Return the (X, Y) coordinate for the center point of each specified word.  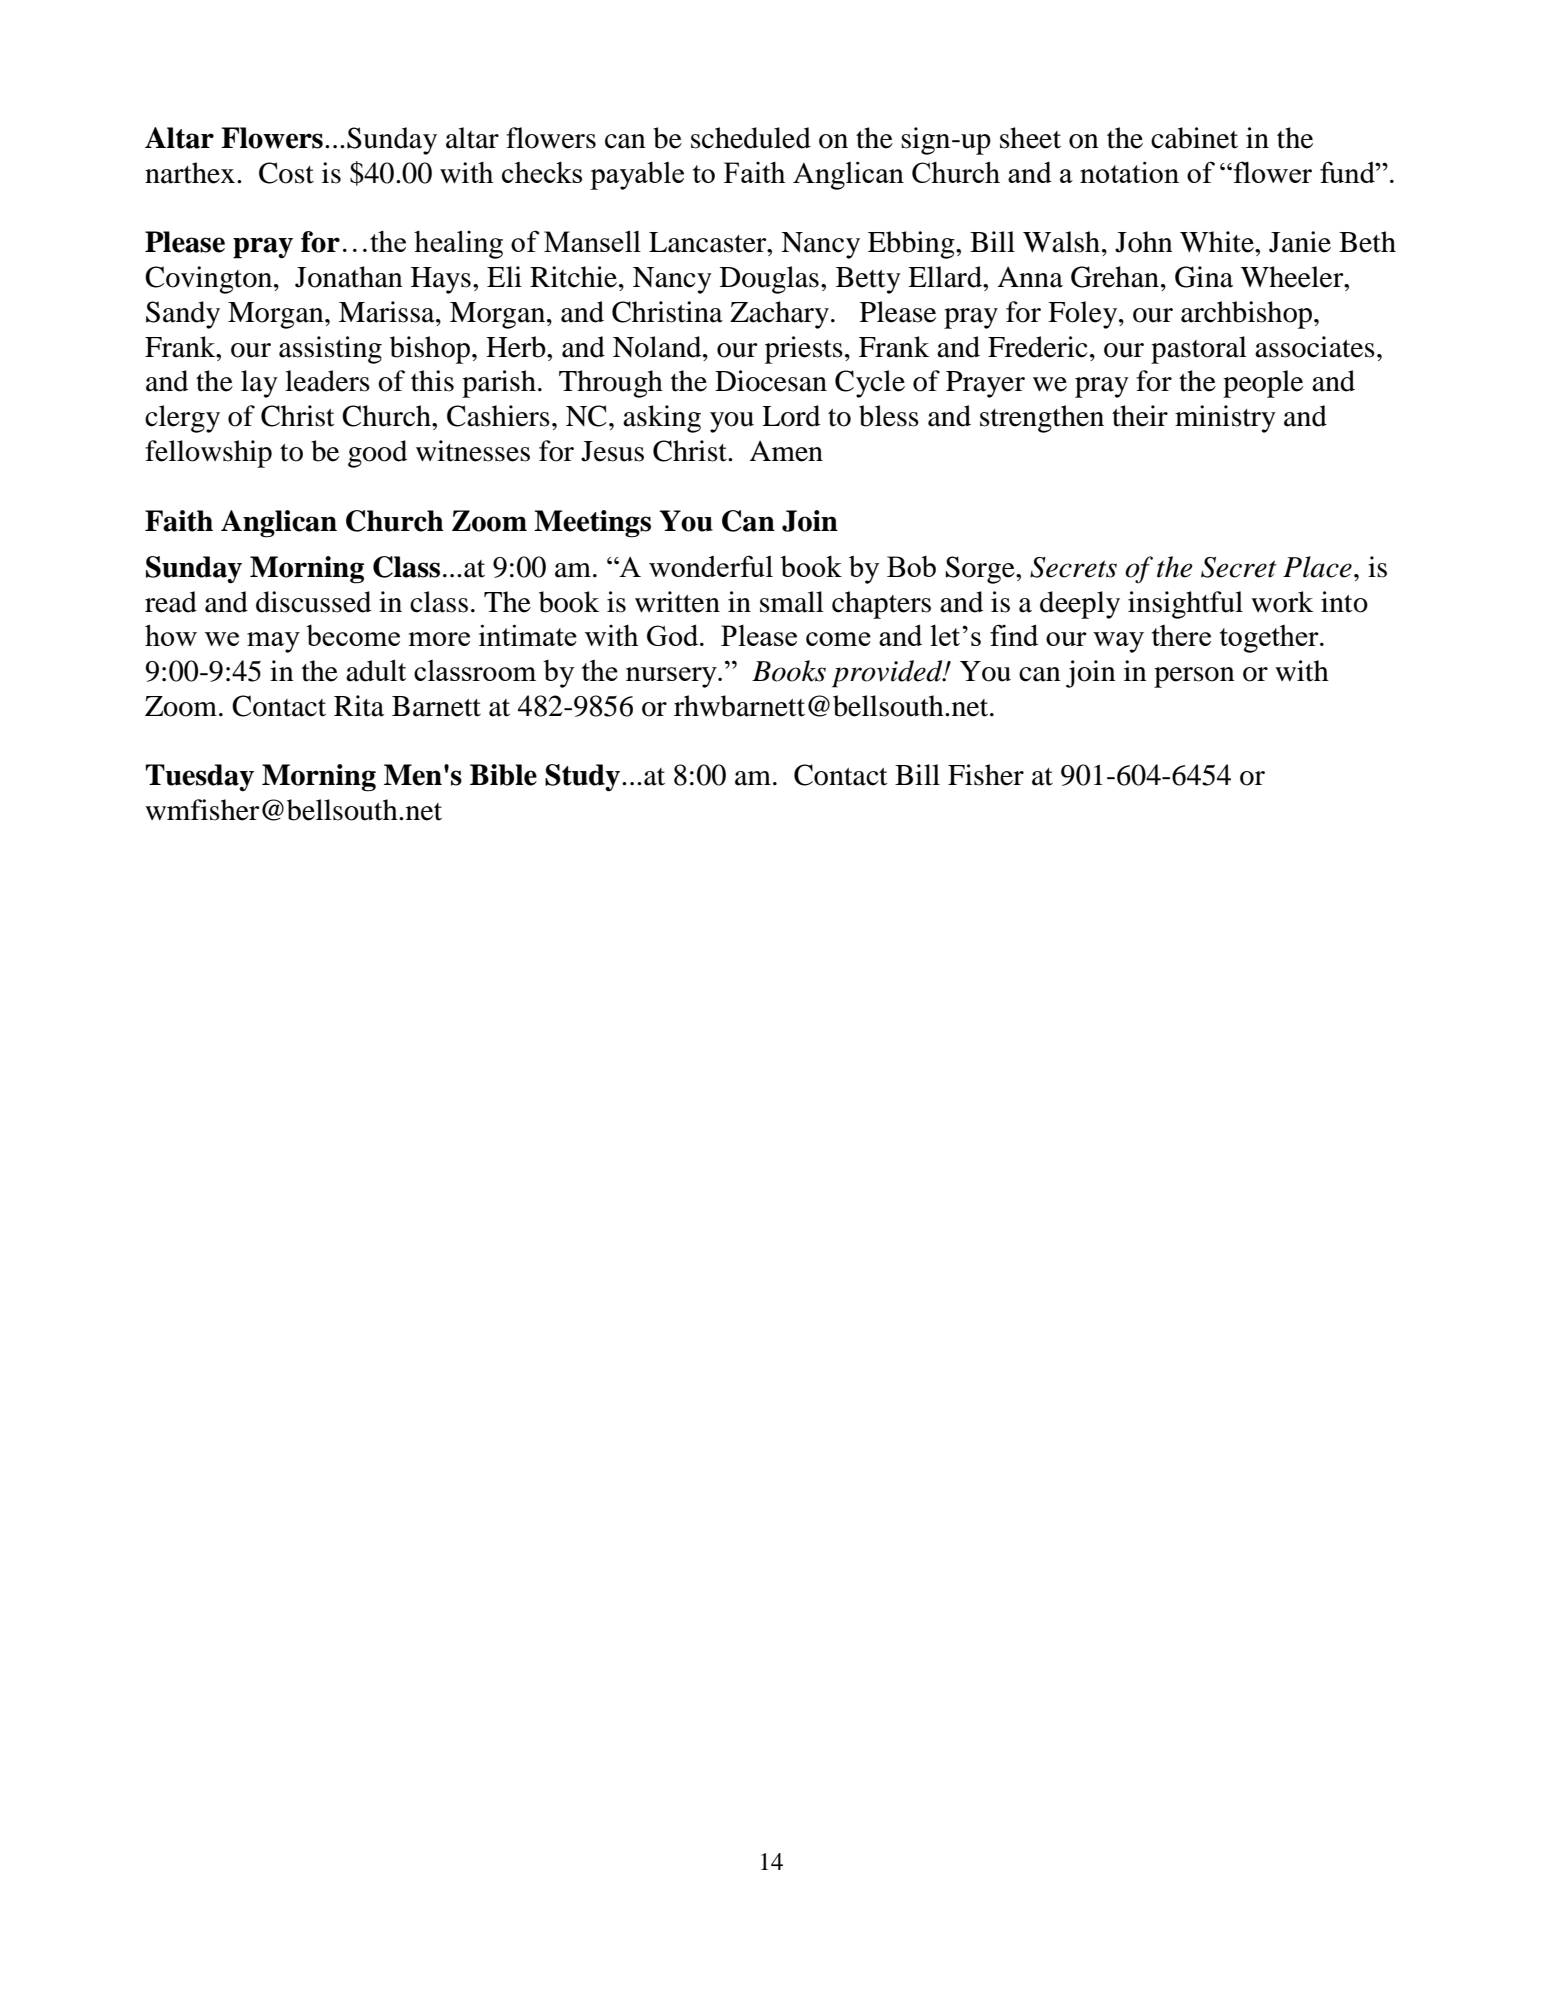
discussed (313, 602)
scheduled (751, 138)
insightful (1185, 605)
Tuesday (200, 778)
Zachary (779, 315)
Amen (786, 451)
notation (1129, 172)
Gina (1204, 277)
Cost (286, 173)
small (792, 602)
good (377, 454)
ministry (1225, 419)
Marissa (388, 312)
